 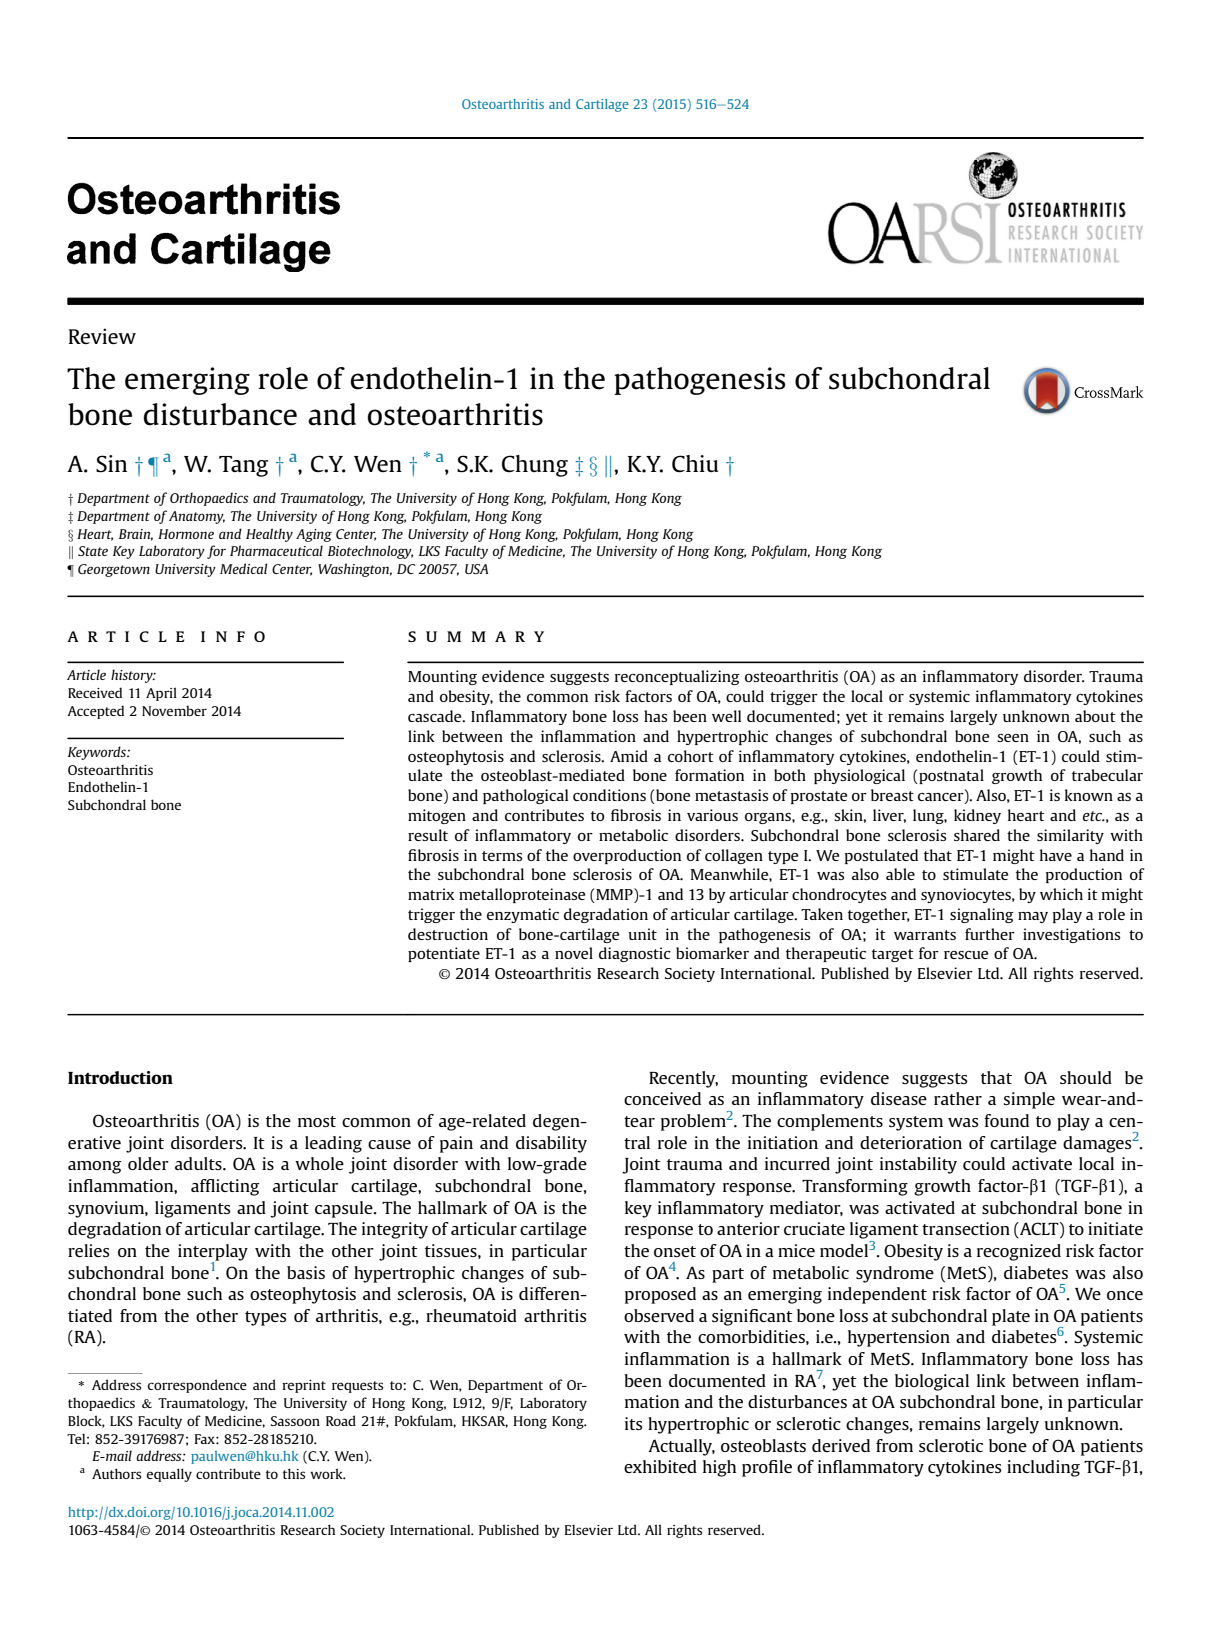 I want to click on Introduction, so click(x=120, y=1077).
